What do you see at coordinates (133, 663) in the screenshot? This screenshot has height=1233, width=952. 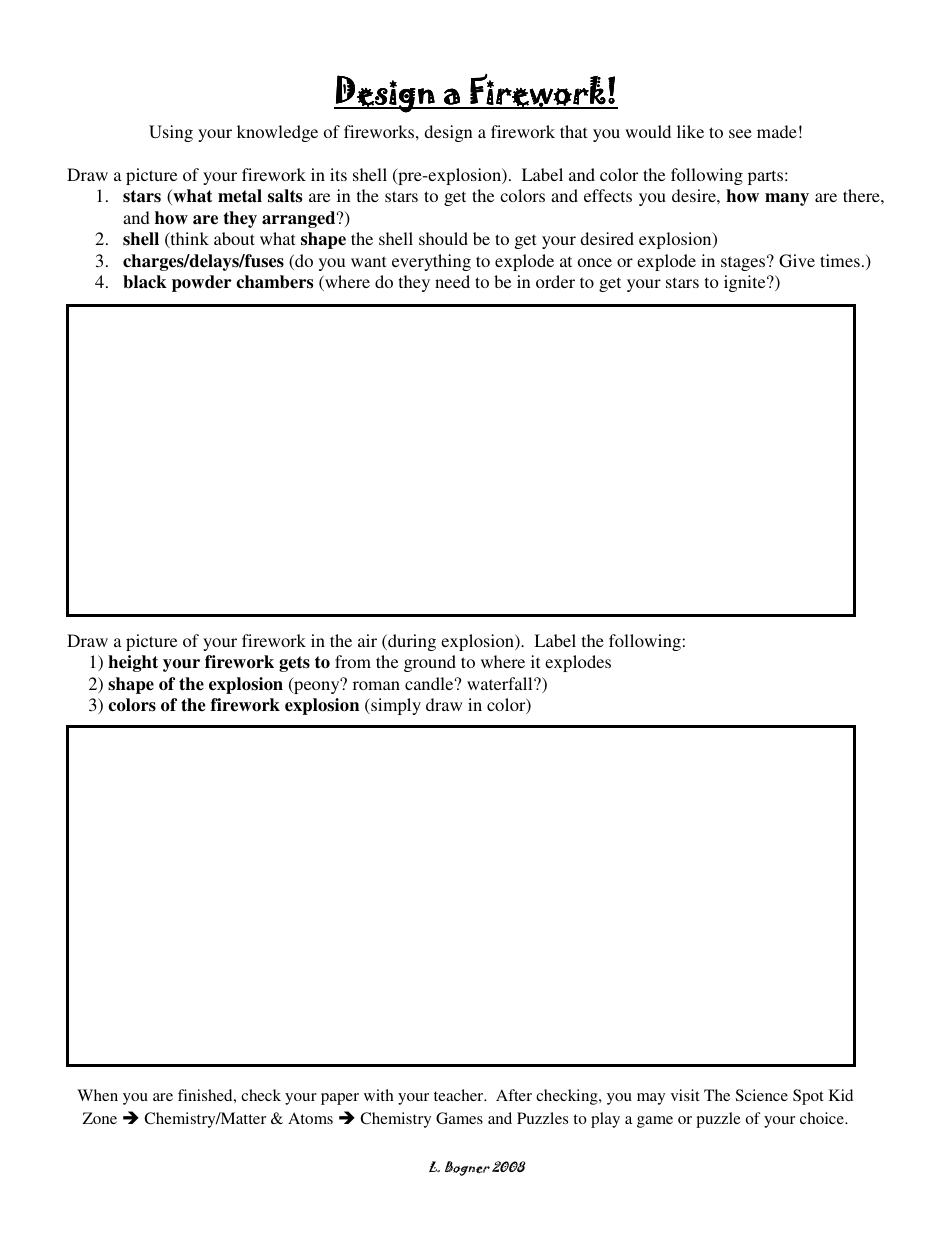 I see `height` at bounding box center [133, 663].
